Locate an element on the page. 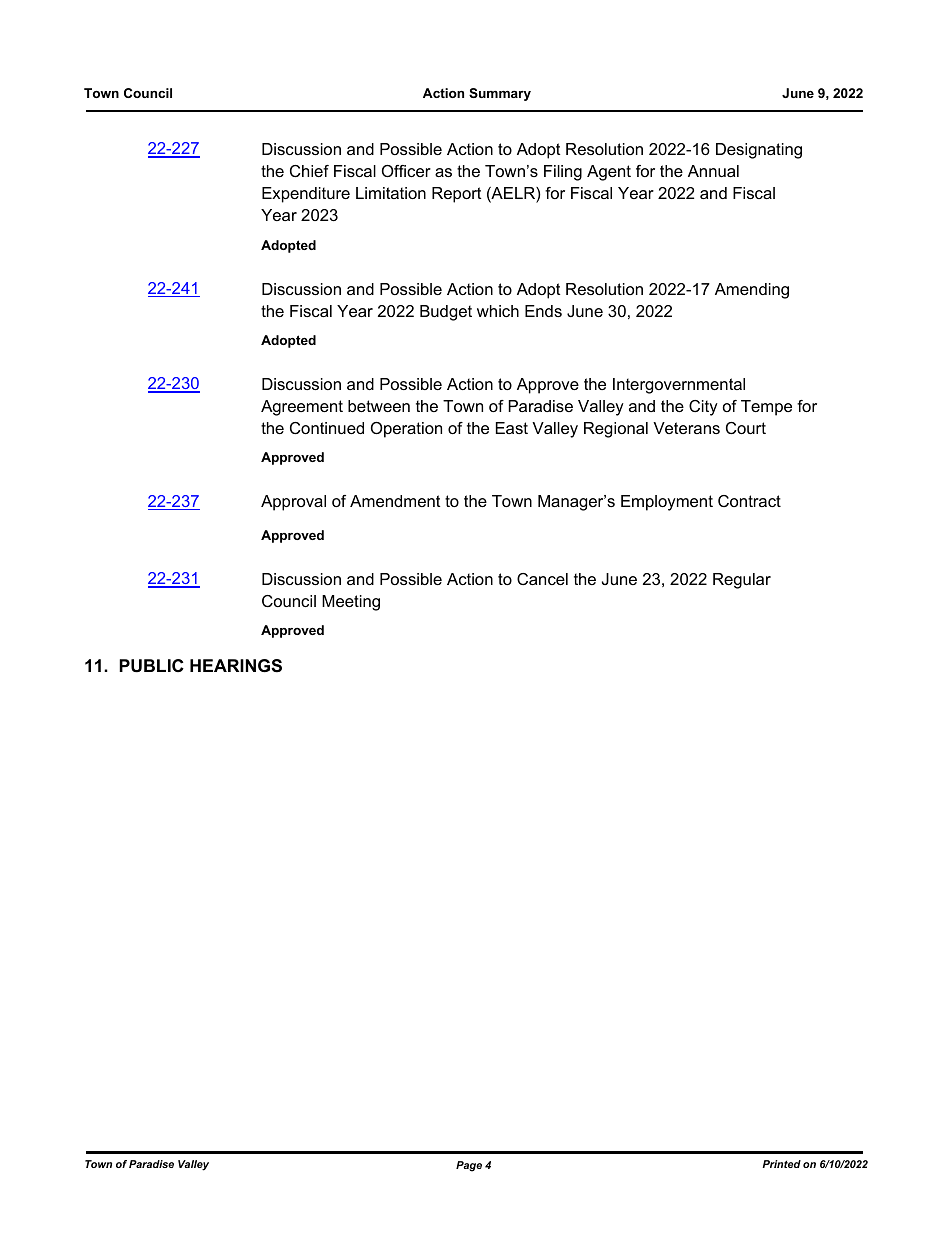  East is located at coordinates (512, 428).
